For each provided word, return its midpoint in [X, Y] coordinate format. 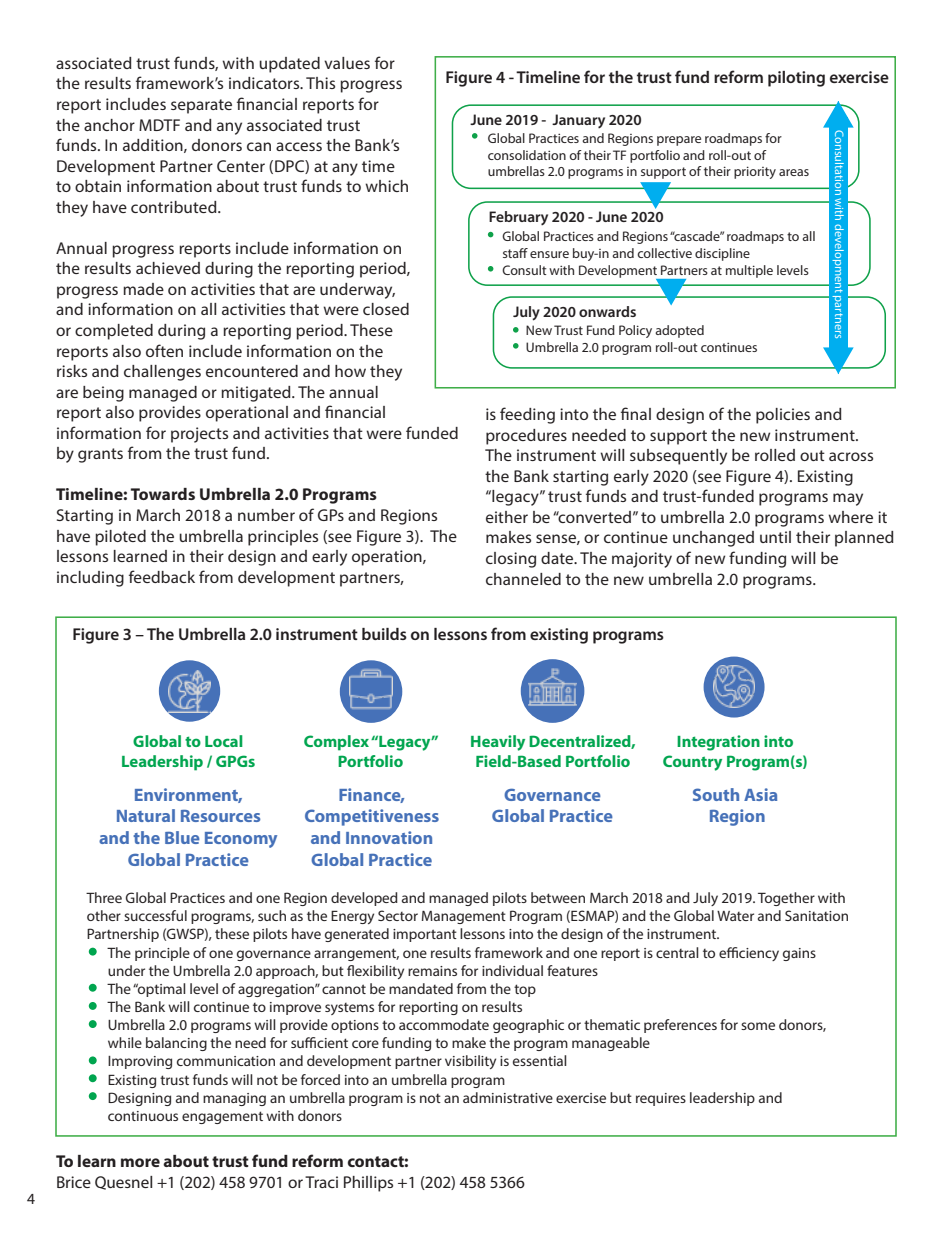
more [140, 1162]
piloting [796, 79]
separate [201, 106]
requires [661, 1099]
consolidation [527, 155]
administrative [508, 1097]
